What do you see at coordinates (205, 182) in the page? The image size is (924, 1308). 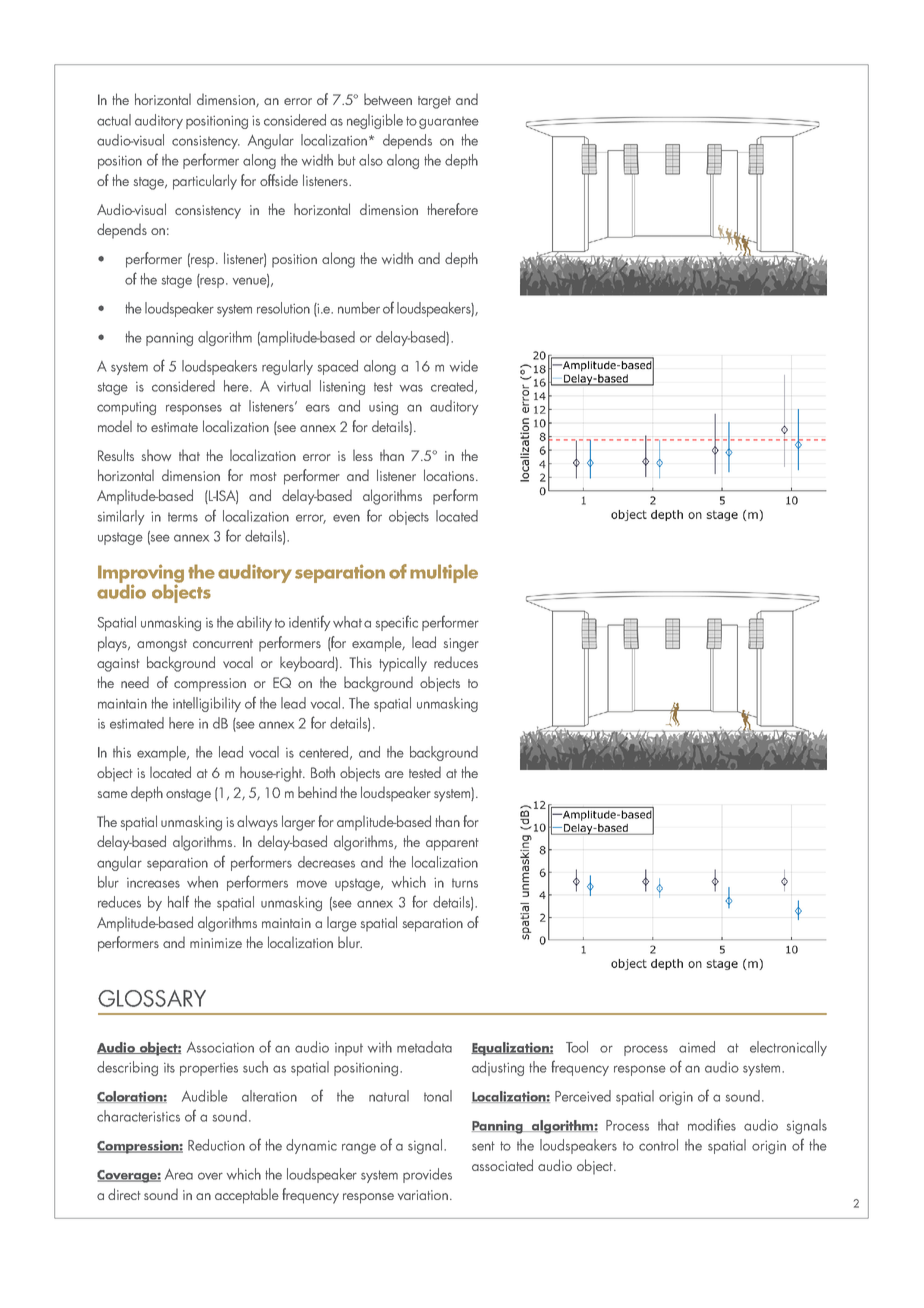 I see `particularly` at bounding box center [205, 182].
